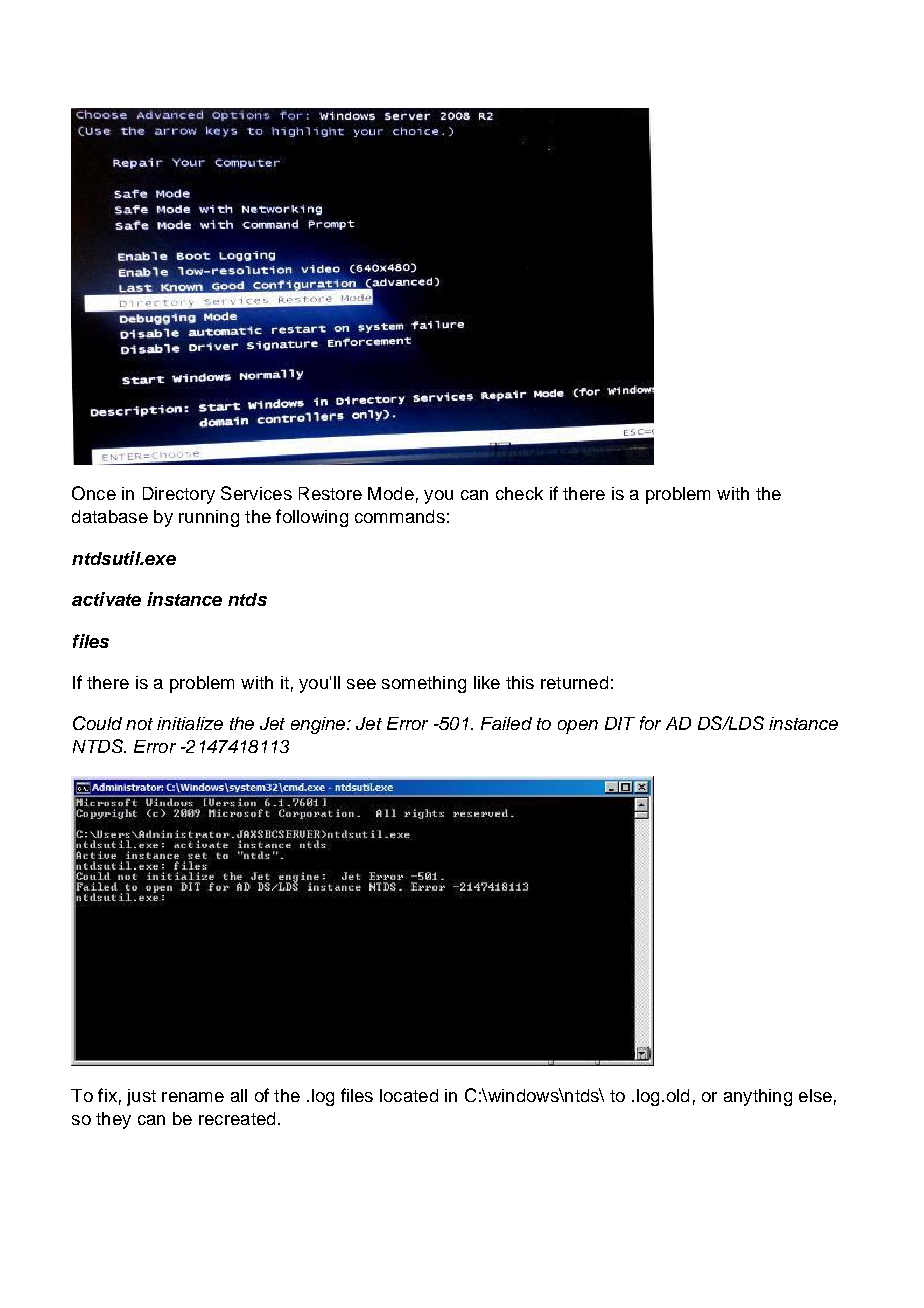  What do you see at coordinates (409, 1095) in the image?
I see `located` at bounding box center [409, 1095].
